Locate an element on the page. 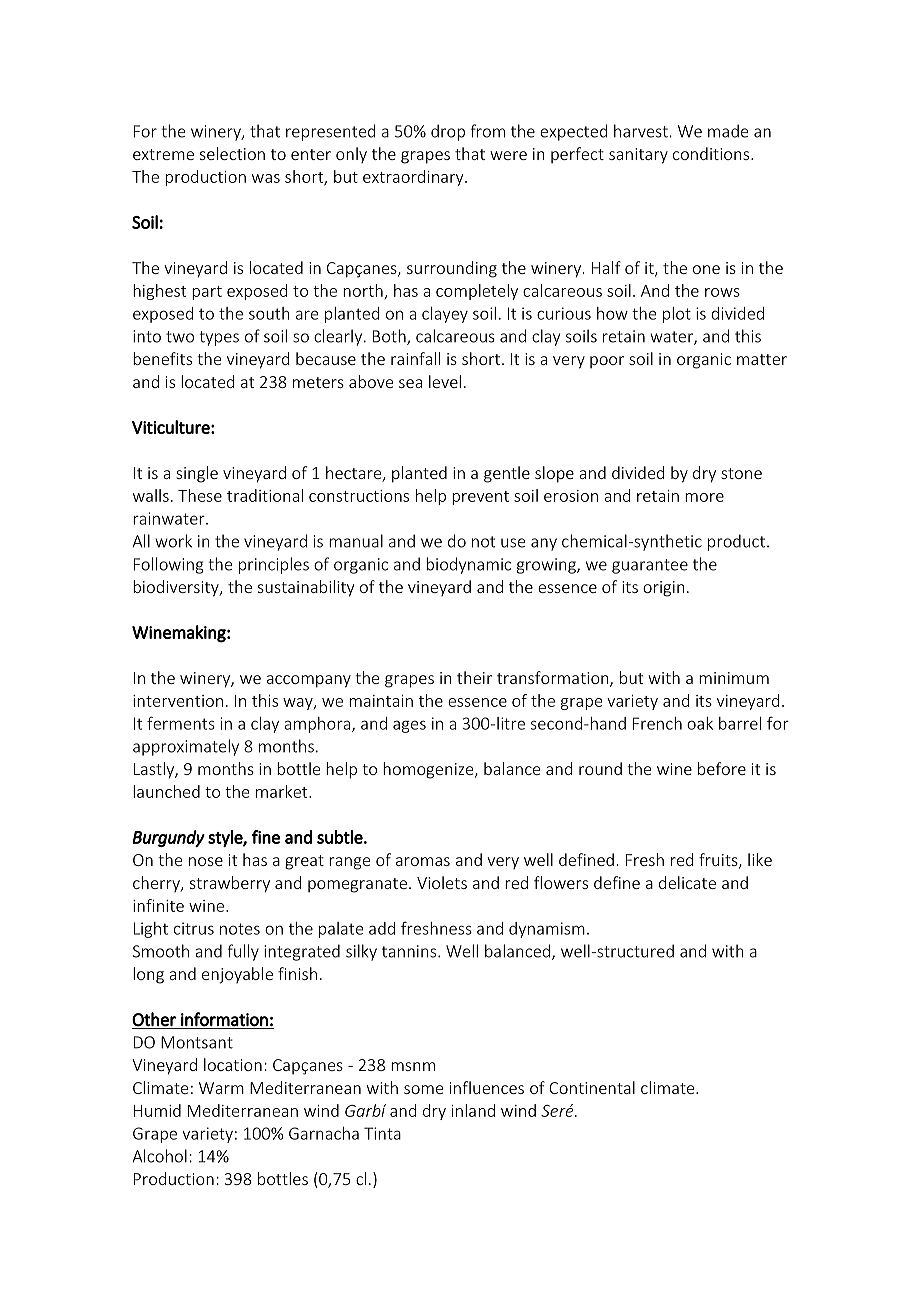 This document has height=1309, width=924. selection is located at coordinates (232, 153).
